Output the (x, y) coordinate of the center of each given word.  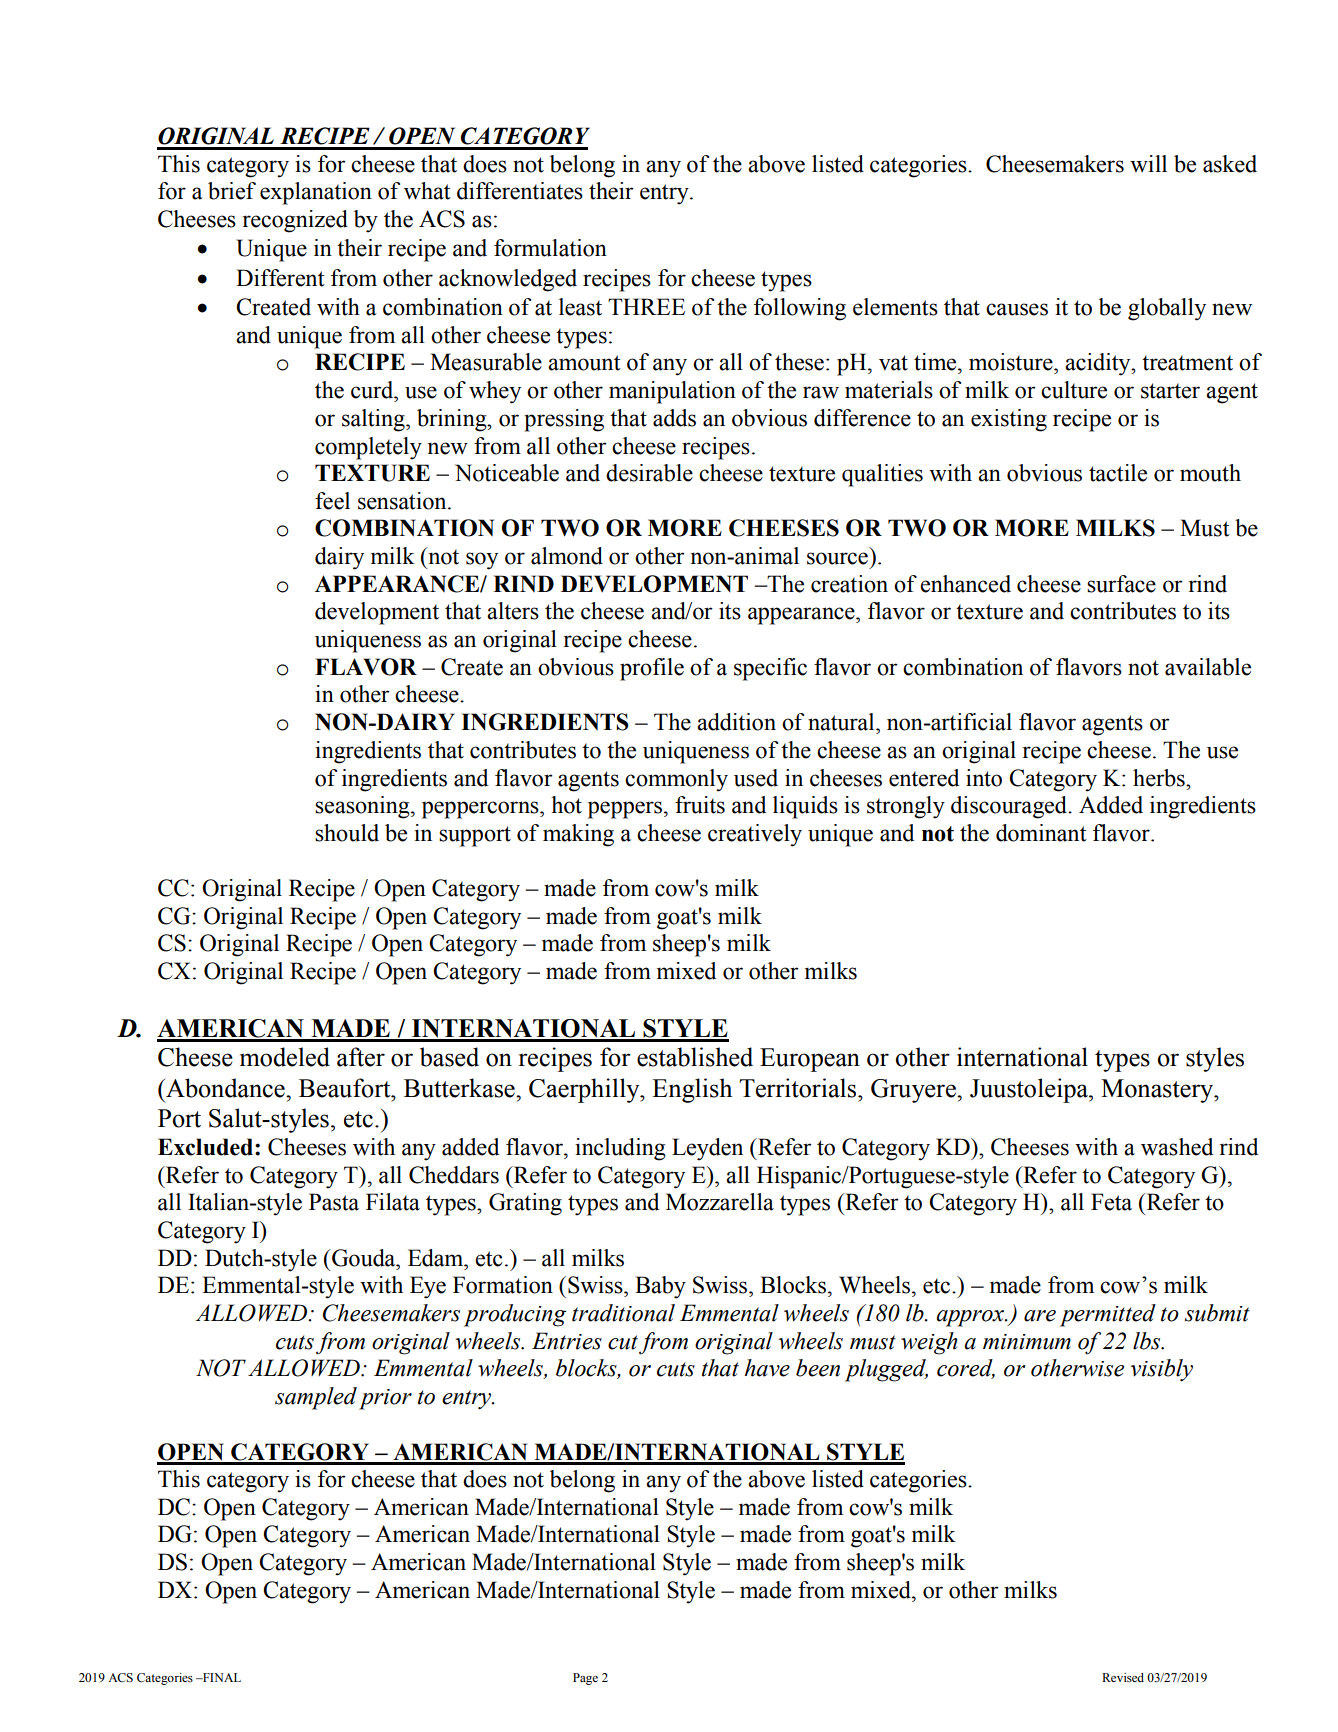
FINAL (221, 1677)
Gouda (364, 1258)
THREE (646, 306)
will (1148, 163)
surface (1121, 584)
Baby (660, 1287)
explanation (316, 193)
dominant (1041, 833)
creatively (755, 835)
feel (332, 501)
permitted (1108, 1315)
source (837, 558)
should (347, 833)
